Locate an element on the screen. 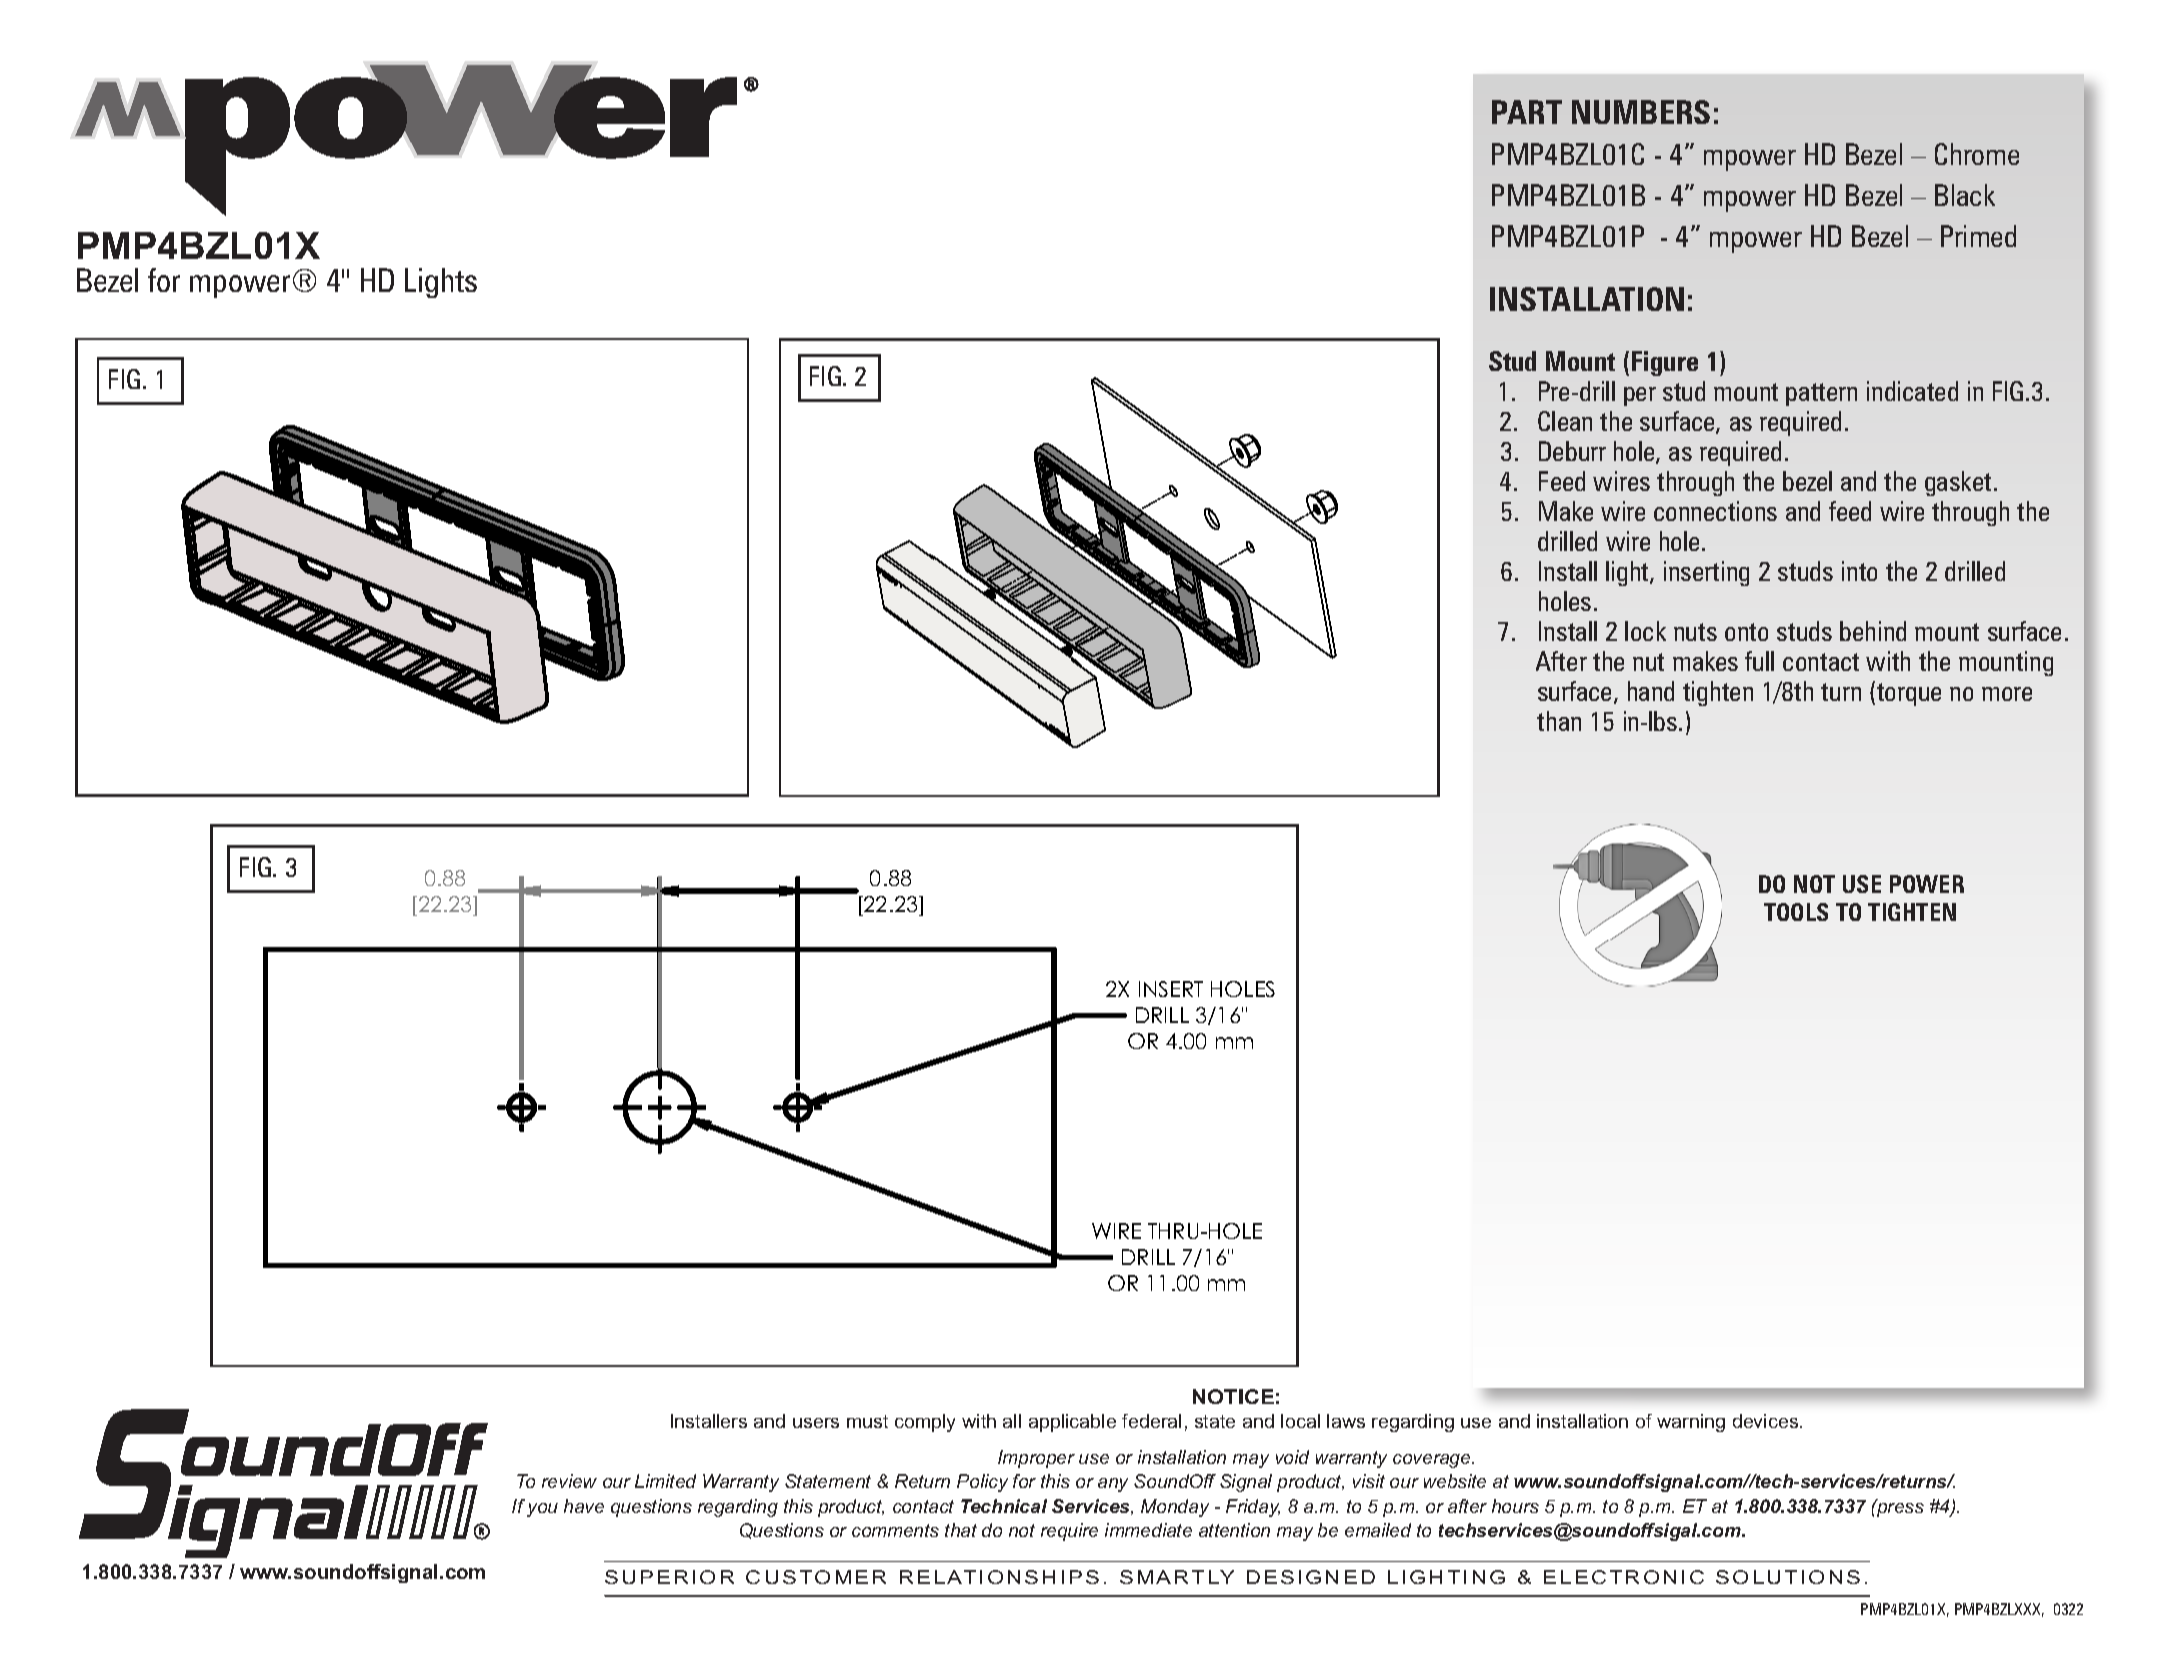 Image resolution: width=2158 pixels, height=1668 pixels. Limited is located at coordinates (665, 1481).
